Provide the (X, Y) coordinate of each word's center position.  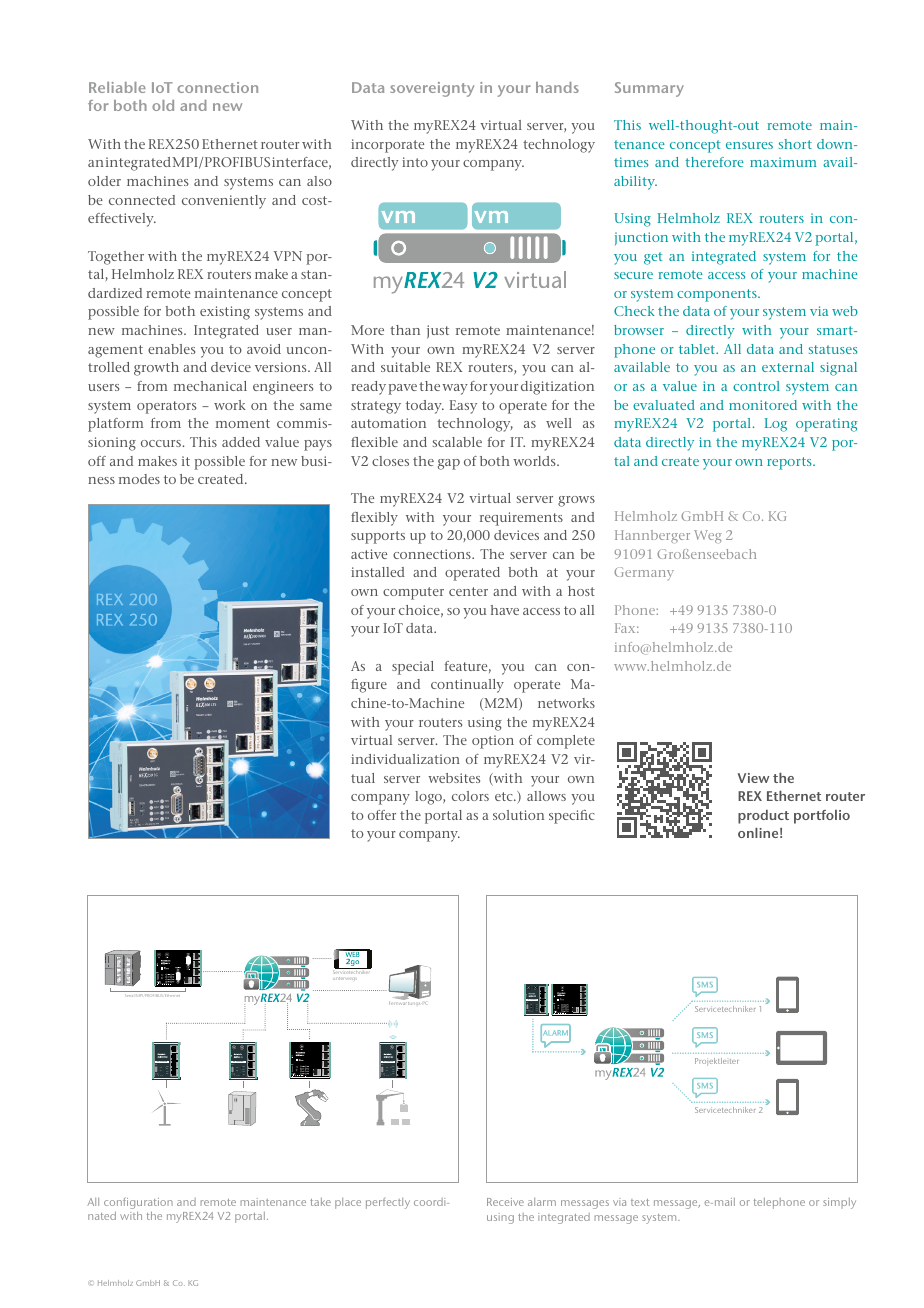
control (756, 386)
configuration (138, 1204)
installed (378, 572)
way (455, 389)
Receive (505, 1202)
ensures (749, 145)
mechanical (210, 386)
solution (518, 815)
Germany (644, 573)
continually (467, 686)
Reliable (117, 87)
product (763, 817)
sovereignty (432, 89)
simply (839, 1203)
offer (382, 815)
